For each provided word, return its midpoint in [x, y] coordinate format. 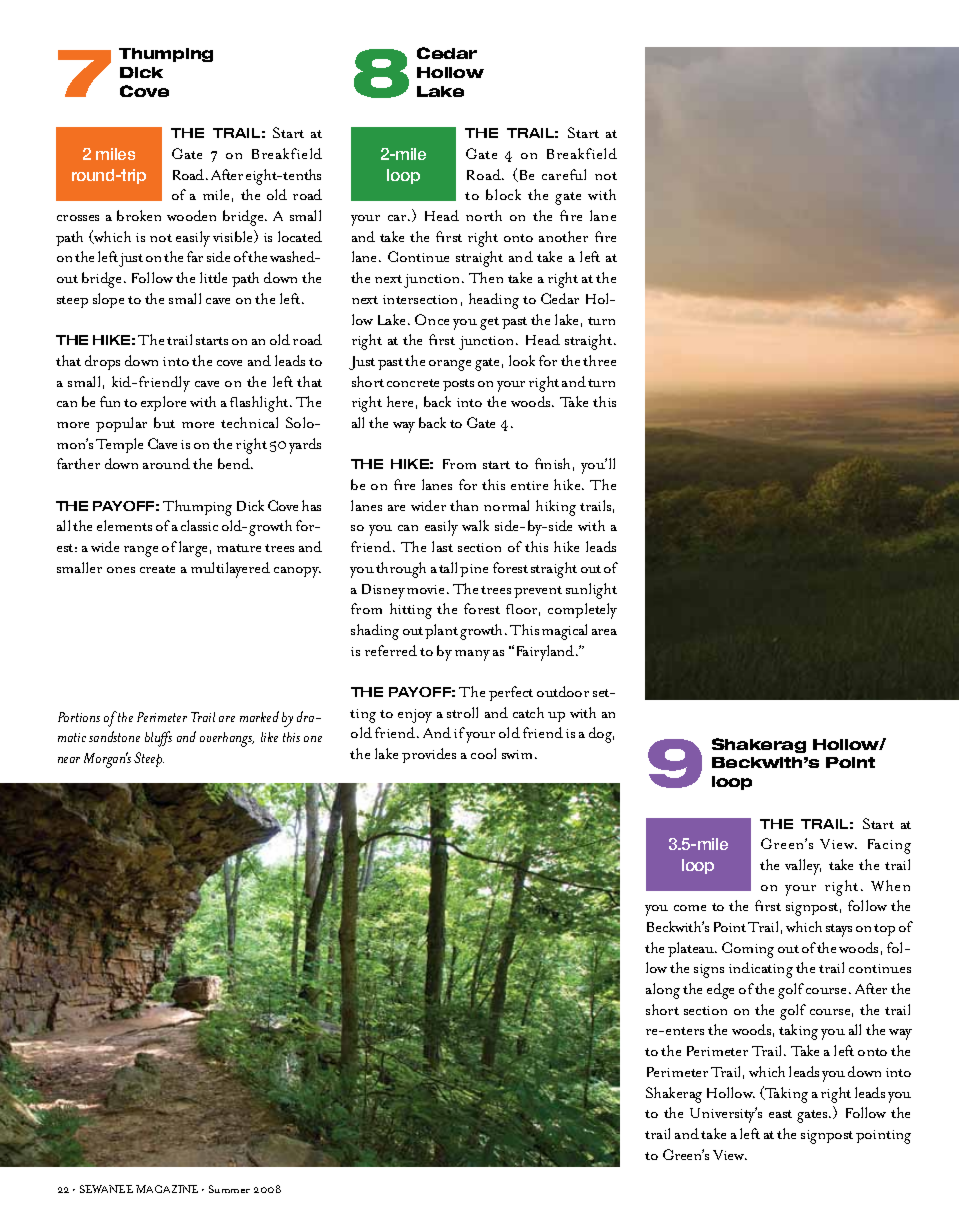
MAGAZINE [167, 1189]
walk [475, 525]
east [780, 1114]
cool [483, 753]
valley [803, 867]
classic [199, 525]
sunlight [591, 591]
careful [564, 174]
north [484, 215]
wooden [191, 215]
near [69, 760]
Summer [229, 1189]
